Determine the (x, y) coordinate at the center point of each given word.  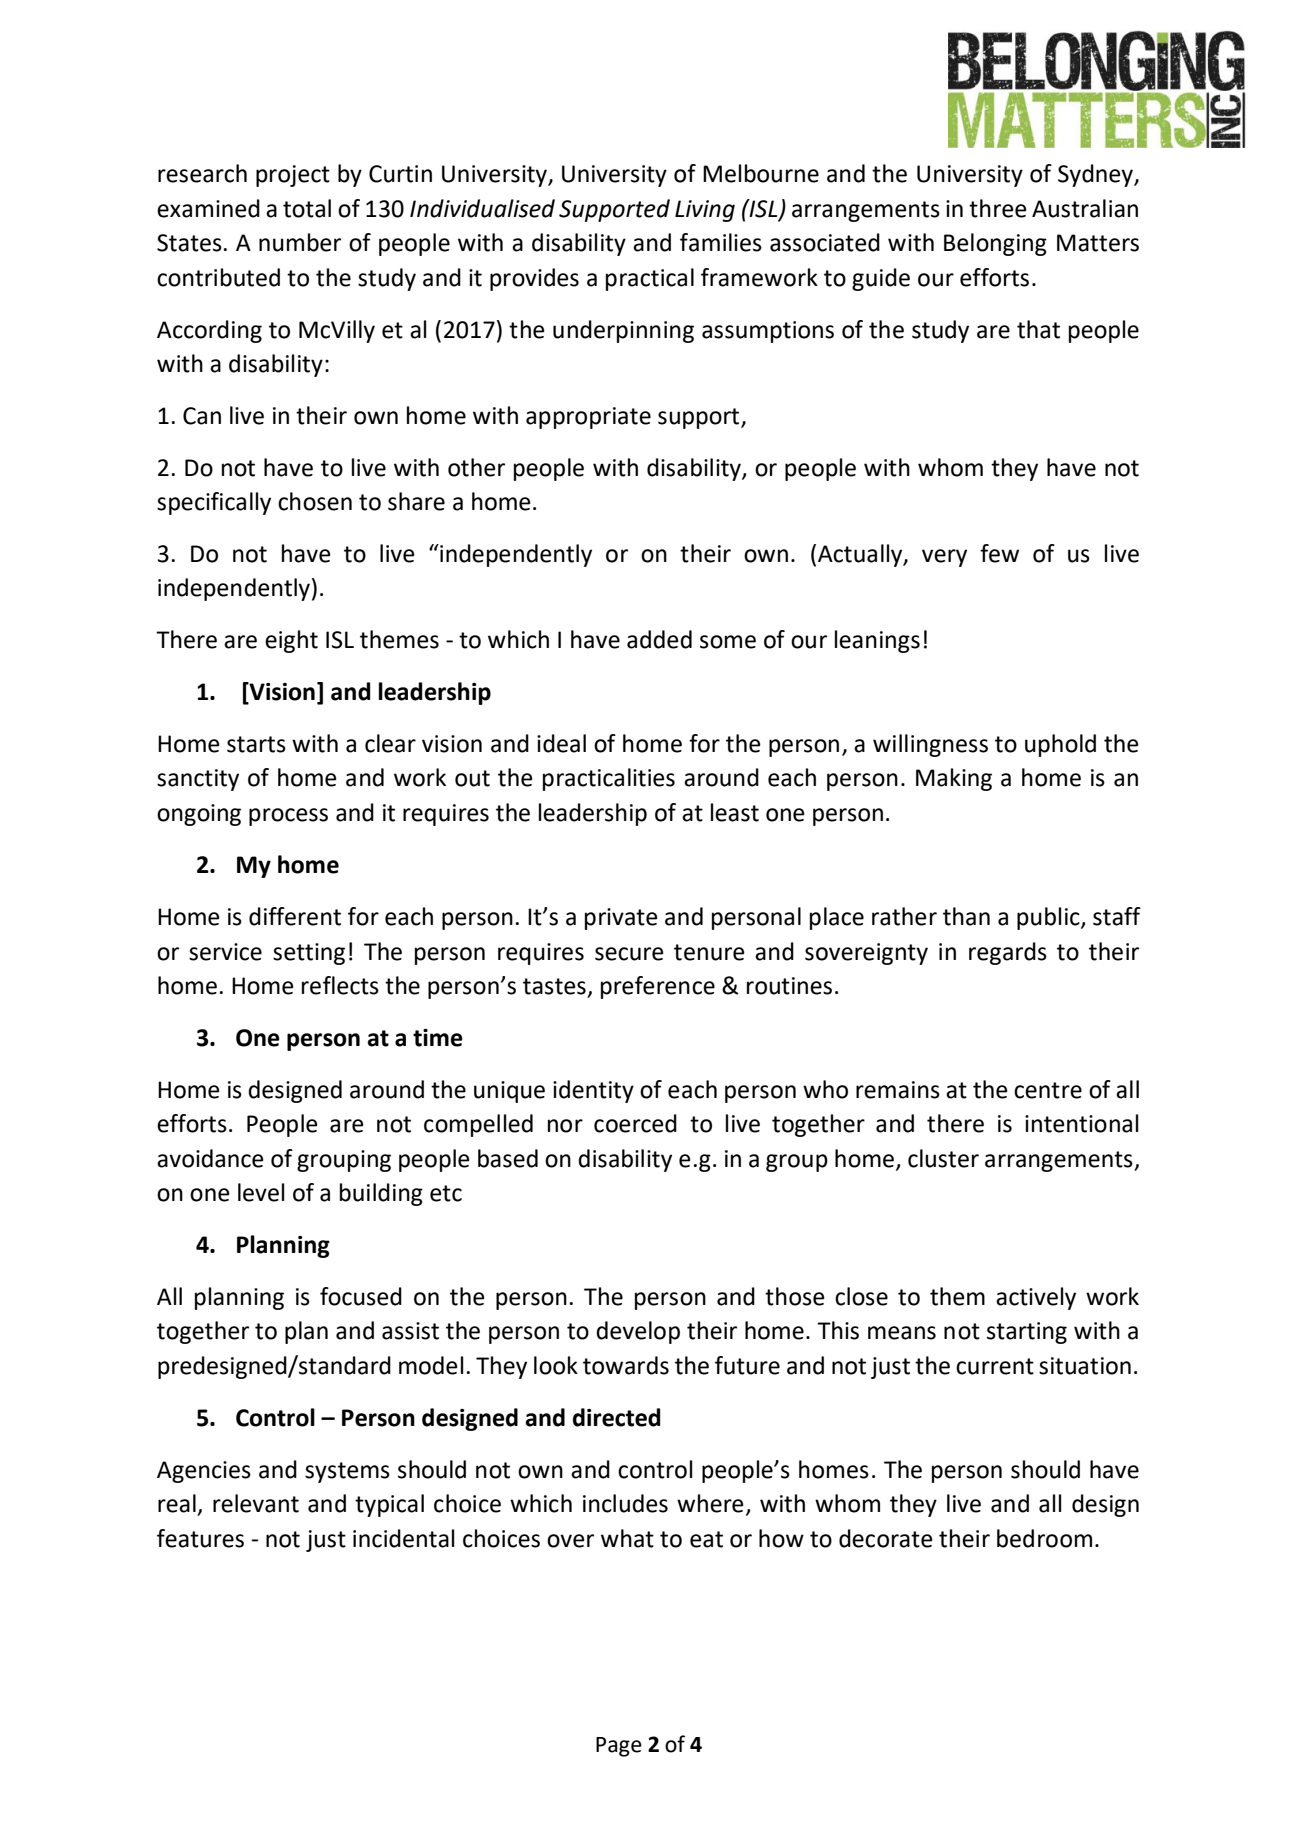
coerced (635, 1123)
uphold (1060, 745)
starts (256, 744)
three (998, 208)
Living (705, 211)
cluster (943, 1158)
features (200, 1538)
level (261, 1192)
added (659, 639)
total (307, 208)
